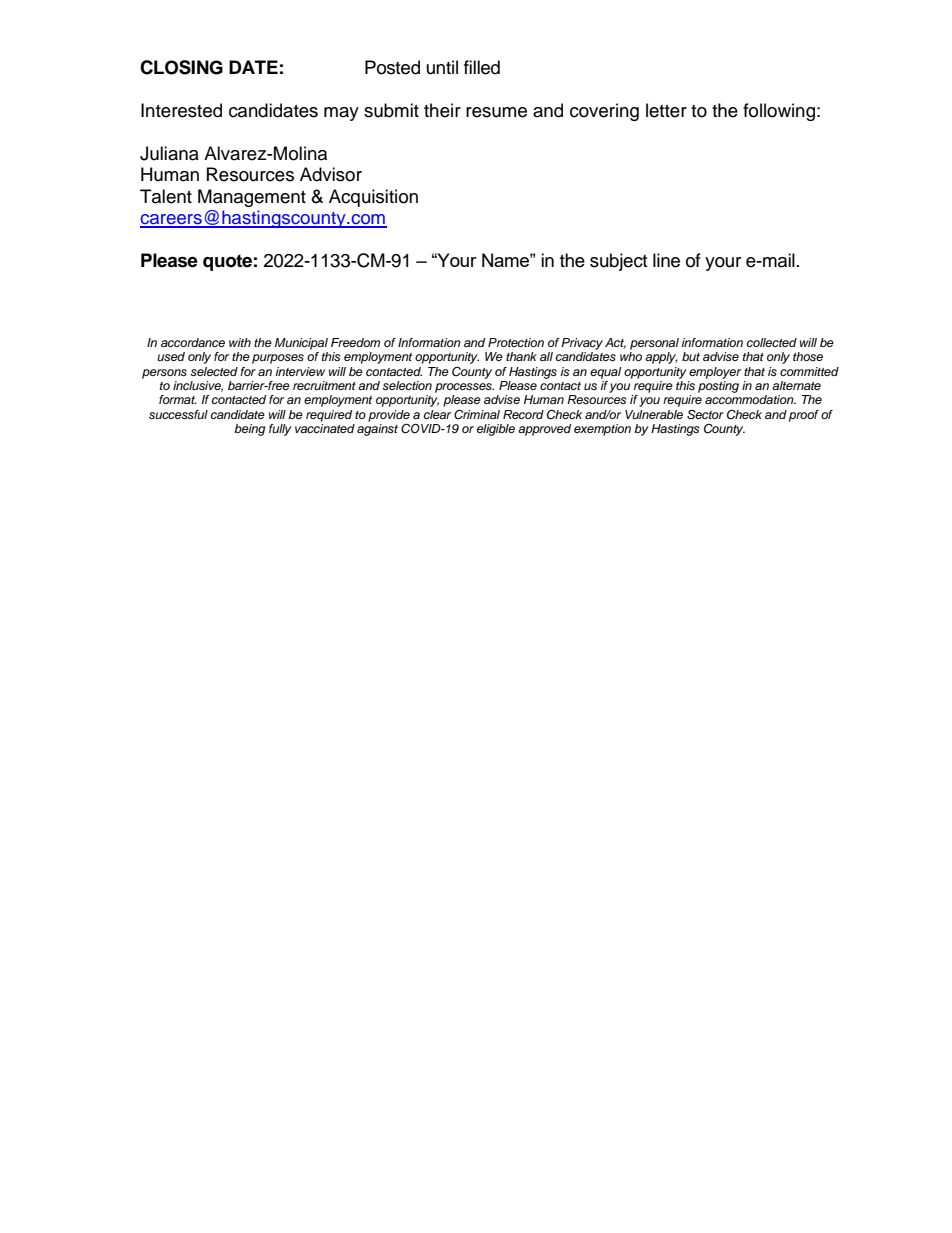 This document has width=952, height=1233. I want to click on Management, so click(252, 198).
